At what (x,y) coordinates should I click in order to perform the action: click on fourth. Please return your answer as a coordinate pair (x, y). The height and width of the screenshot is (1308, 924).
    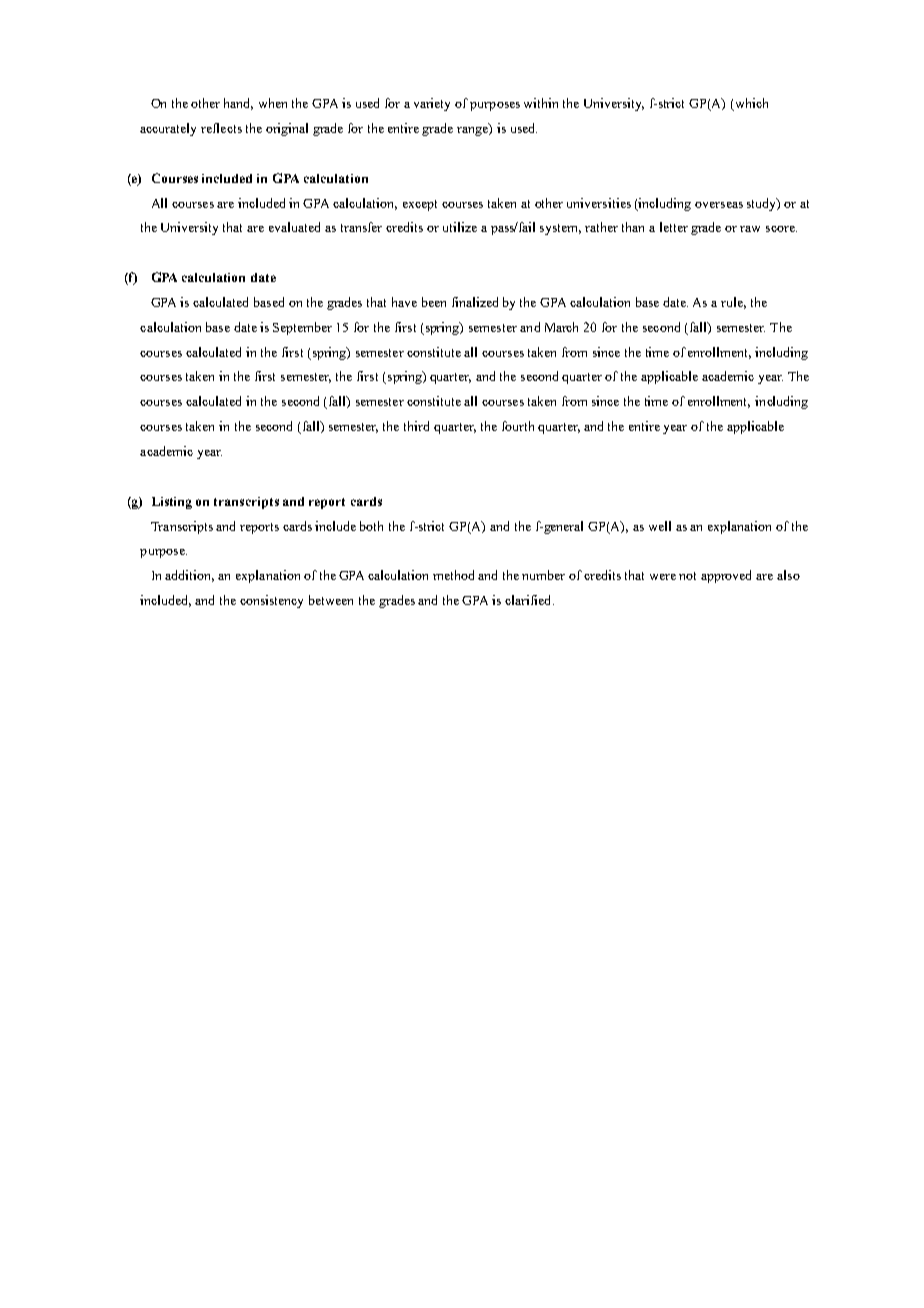
    Looking at the image, I should click on (518, 426).
